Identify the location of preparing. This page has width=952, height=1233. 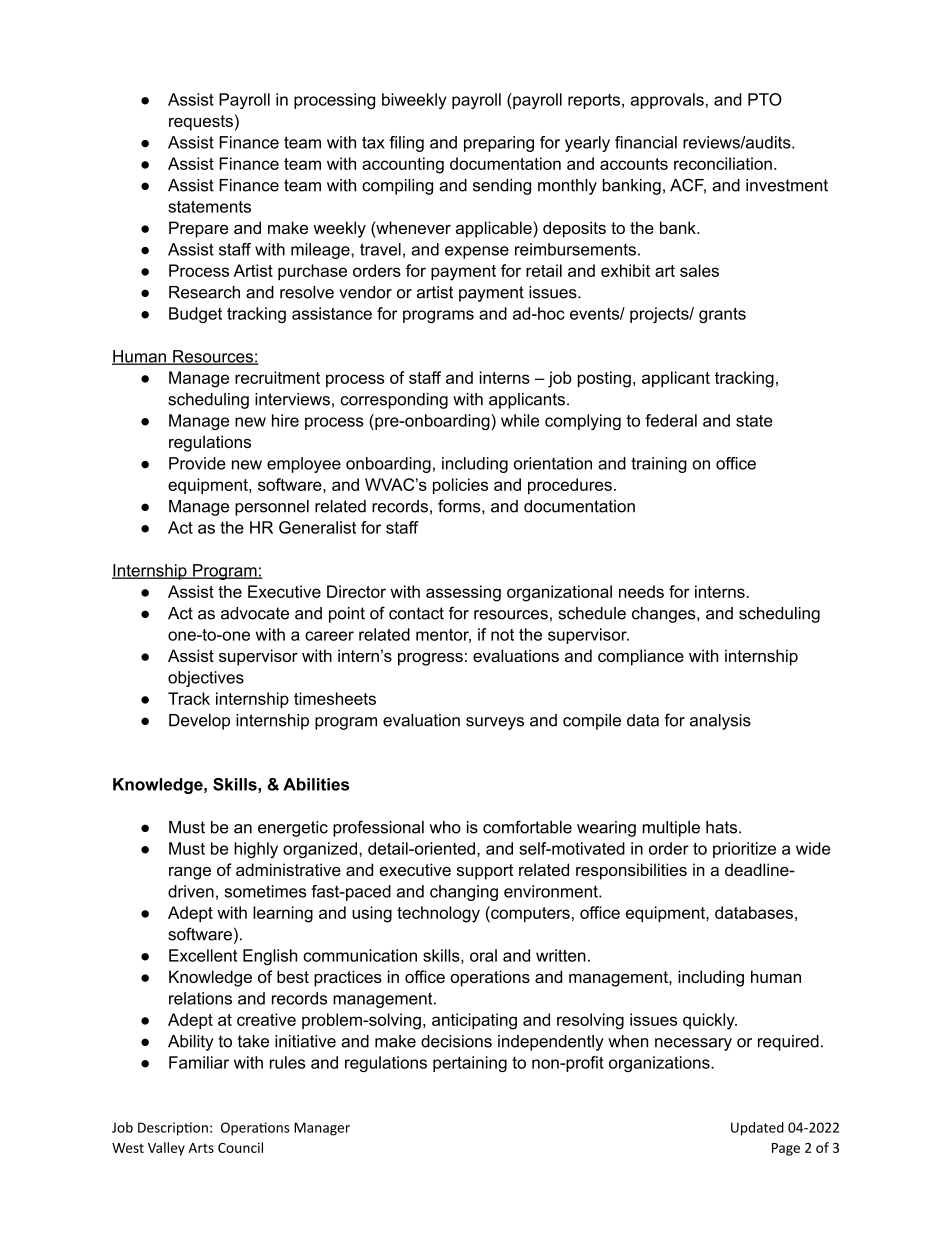
(499, 144).
